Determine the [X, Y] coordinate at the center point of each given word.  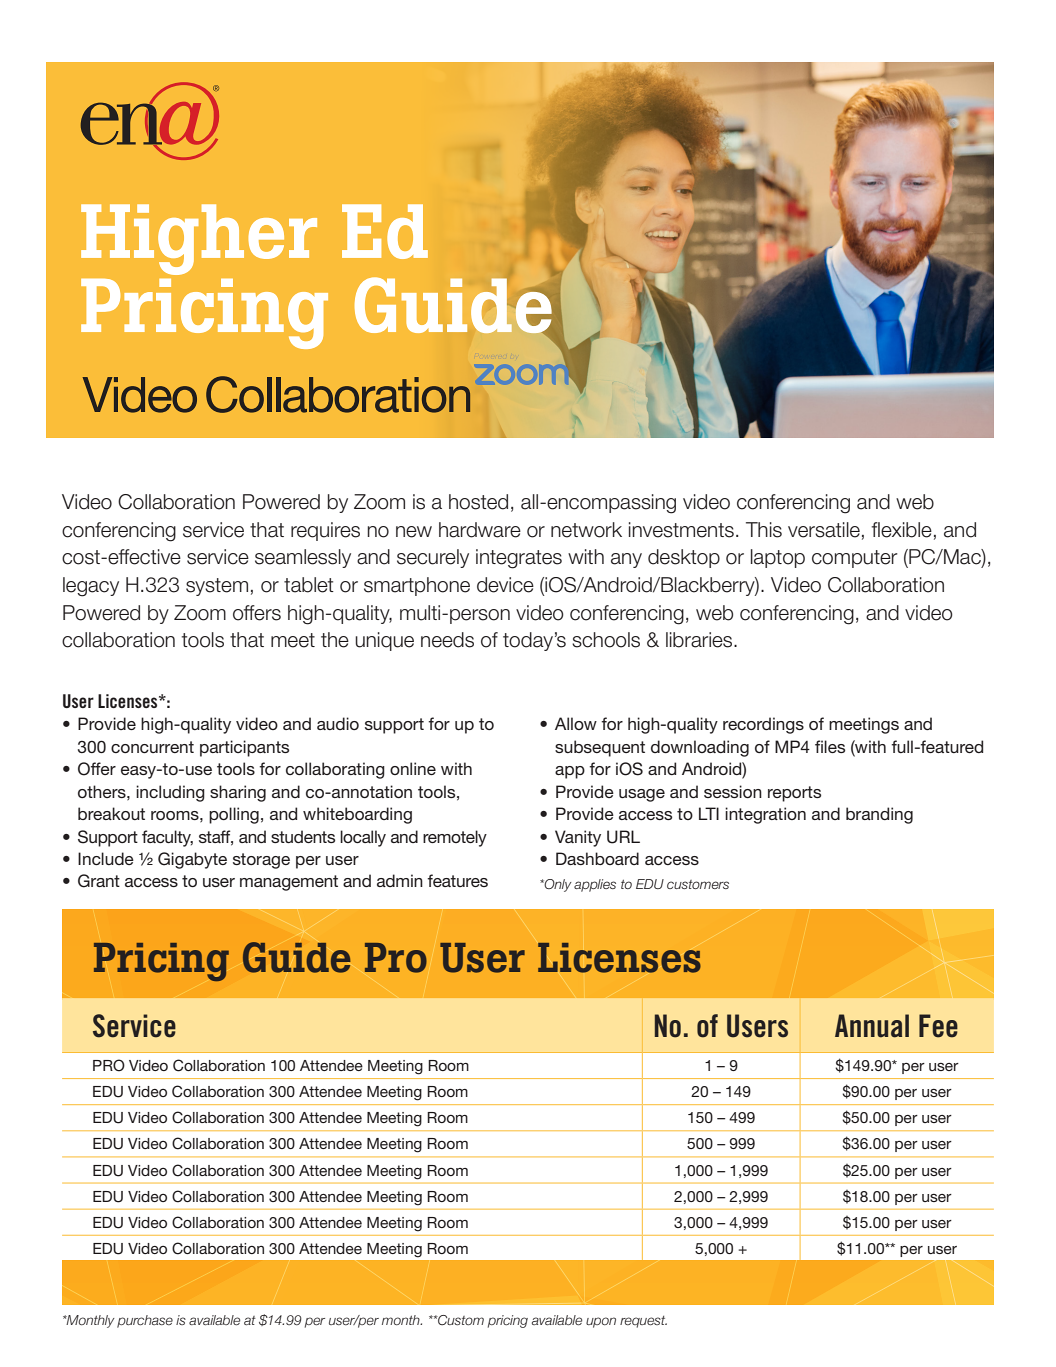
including [170, 793]
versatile [824, 530]
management [289, 883]
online [413, 768]
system [217, 587]
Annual [872, 1026]
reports [794, 794]
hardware [480, 530]
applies [595, 885]
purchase [145, 1321]
